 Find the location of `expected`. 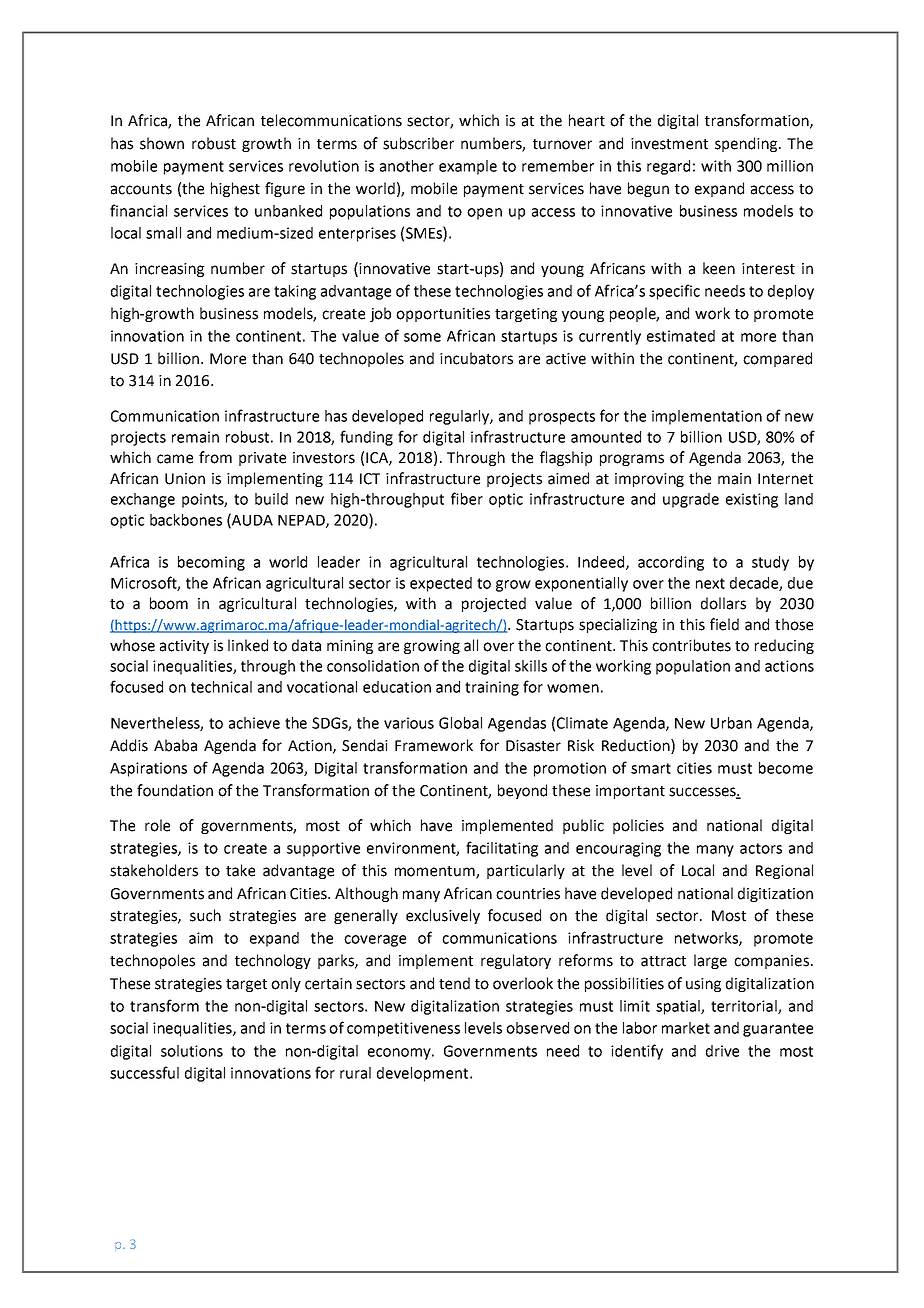

expected is located at coordinates (441, 584).
